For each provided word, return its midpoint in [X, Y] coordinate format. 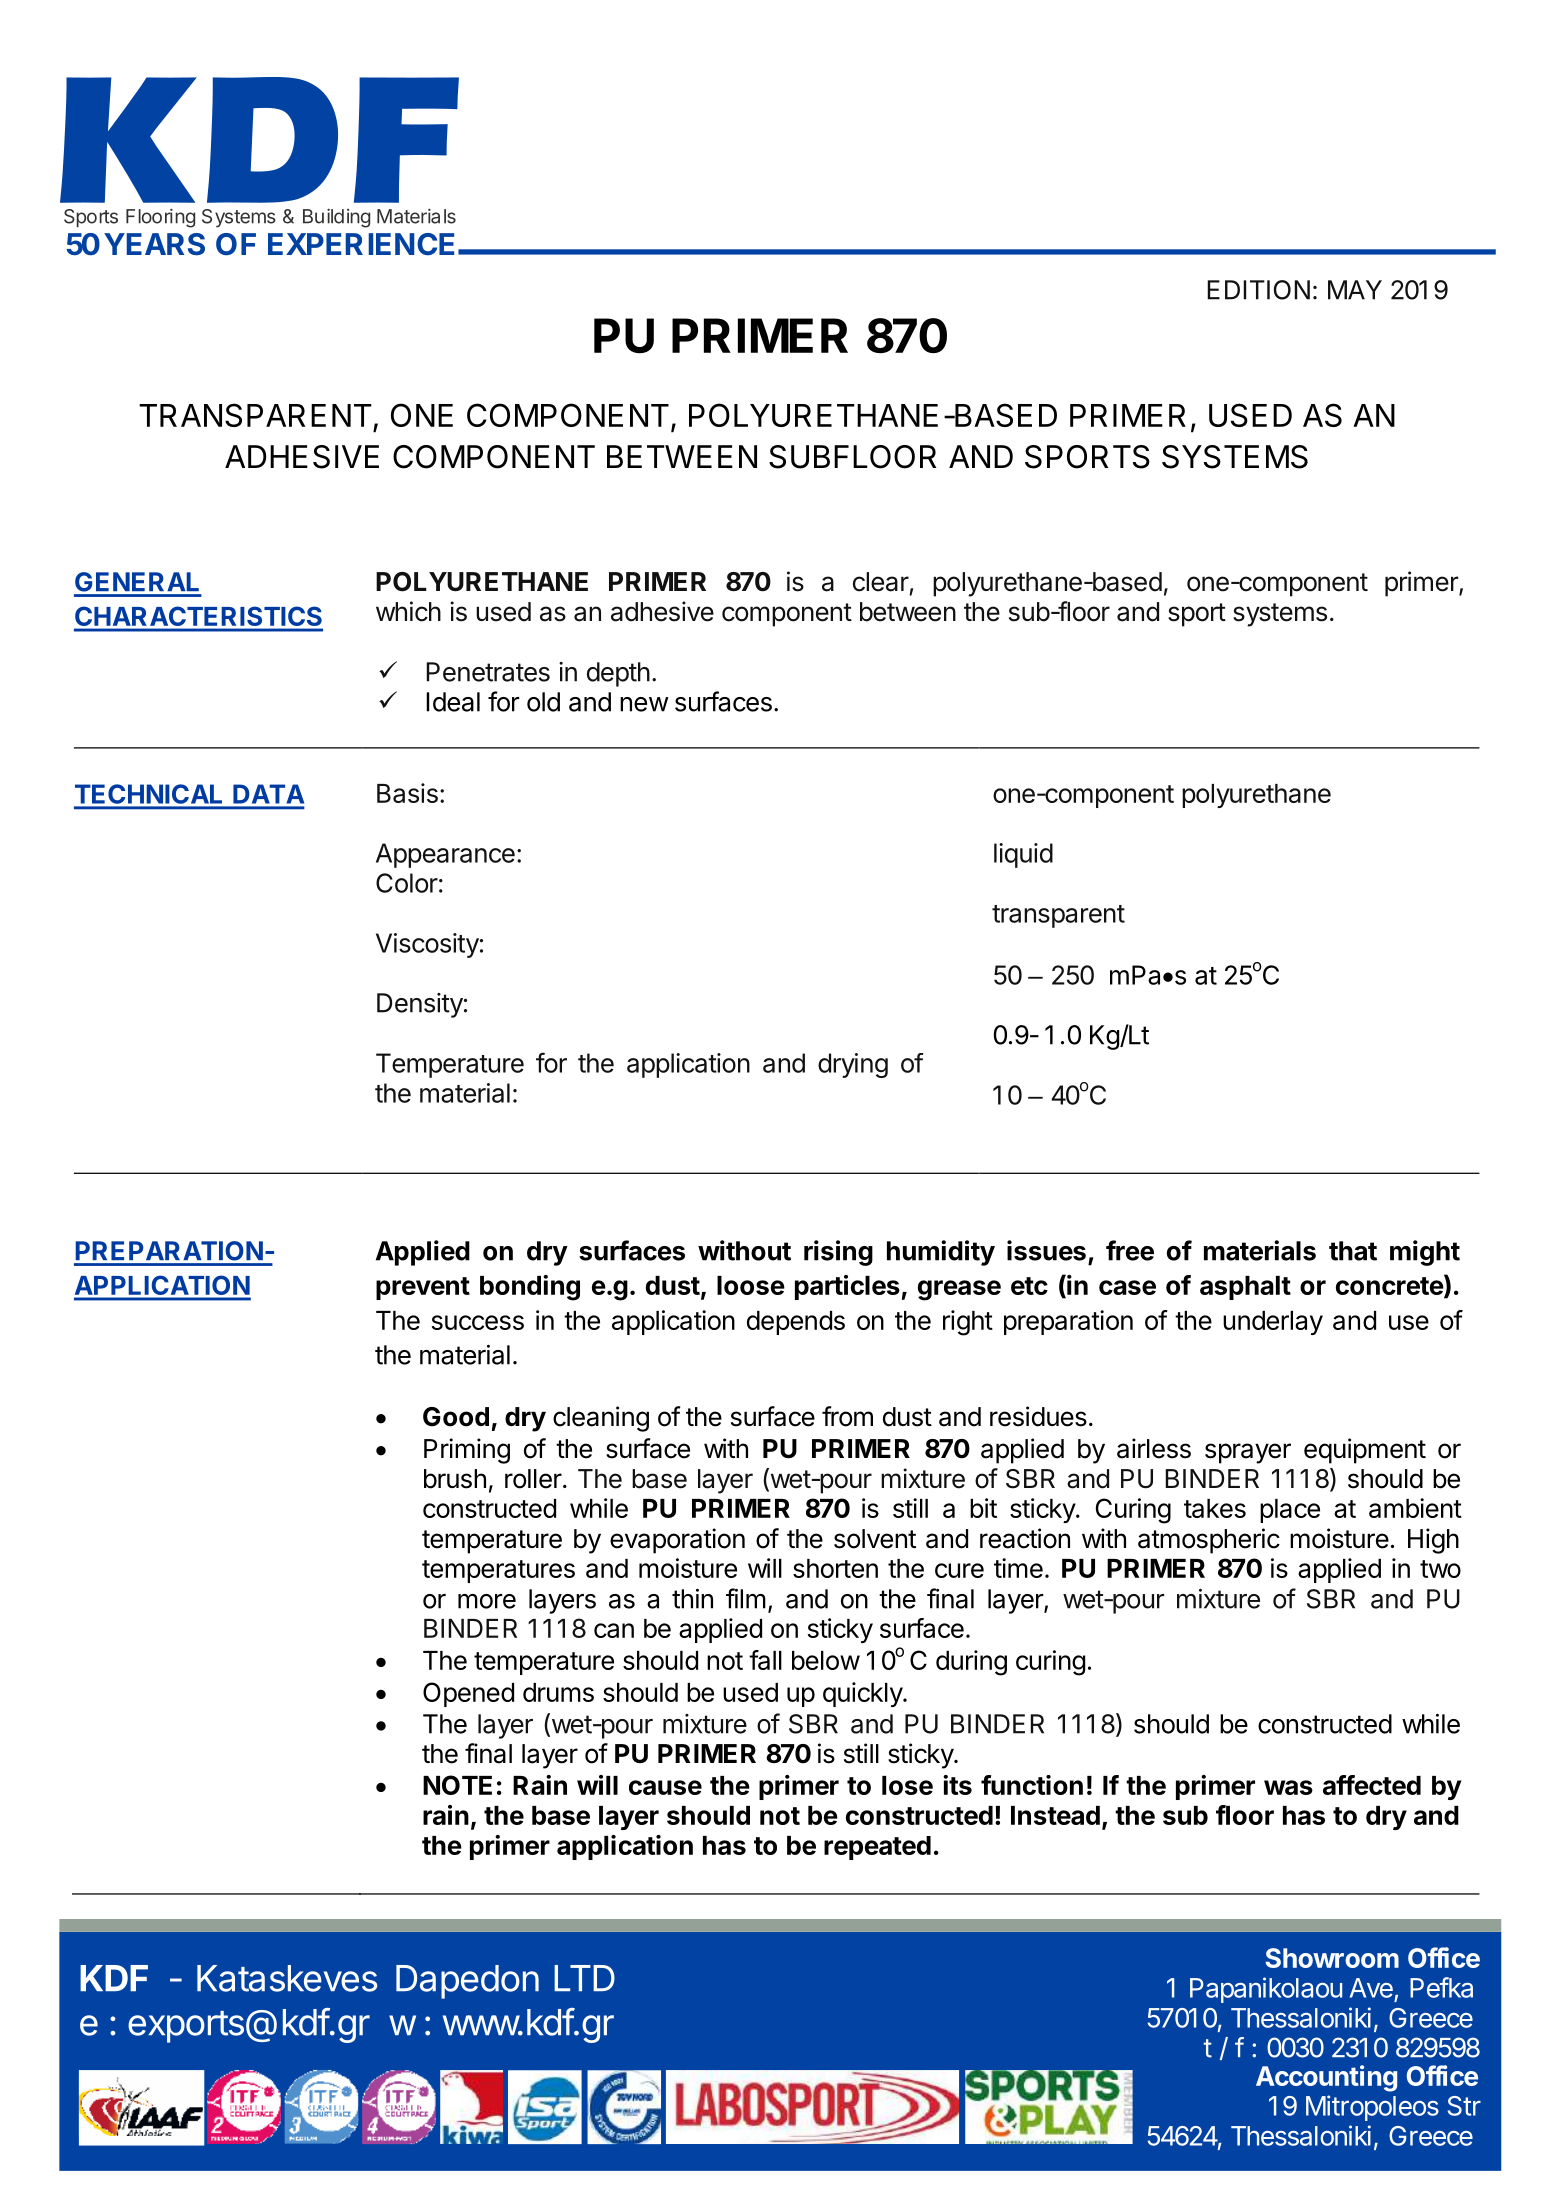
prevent [423, 1288]
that [1353, 1251]
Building [336, 218]
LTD [584, 1978]
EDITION [1258, 290]
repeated [877, 1848]
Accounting [1326, 2078]
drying [853, 1065]
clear [881, 582]
